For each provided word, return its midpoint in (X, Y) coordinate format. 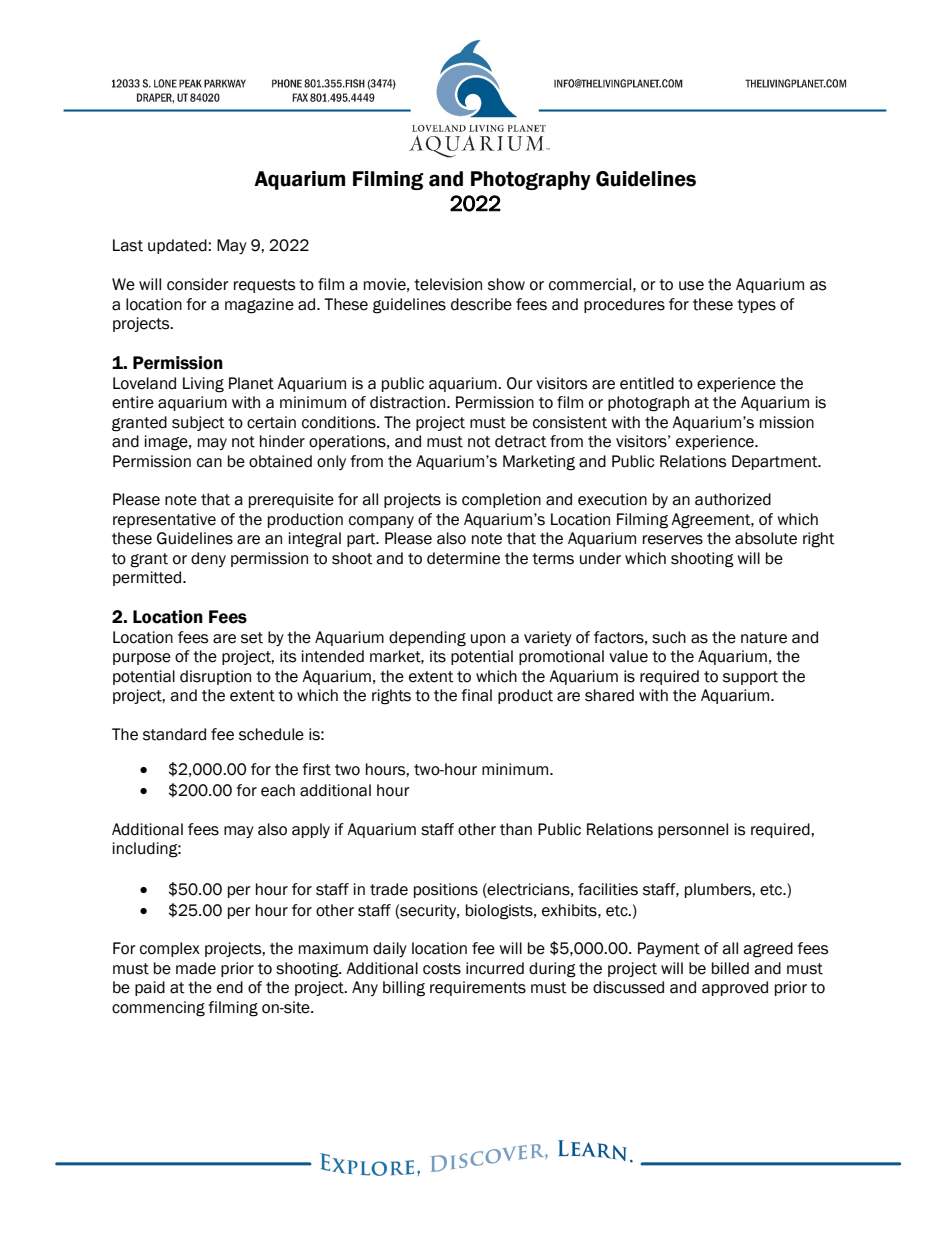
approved (735, 988)
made (196, 968)
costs (442, 969)
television (448, 284)
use (691, 286)
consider (198, 284)
